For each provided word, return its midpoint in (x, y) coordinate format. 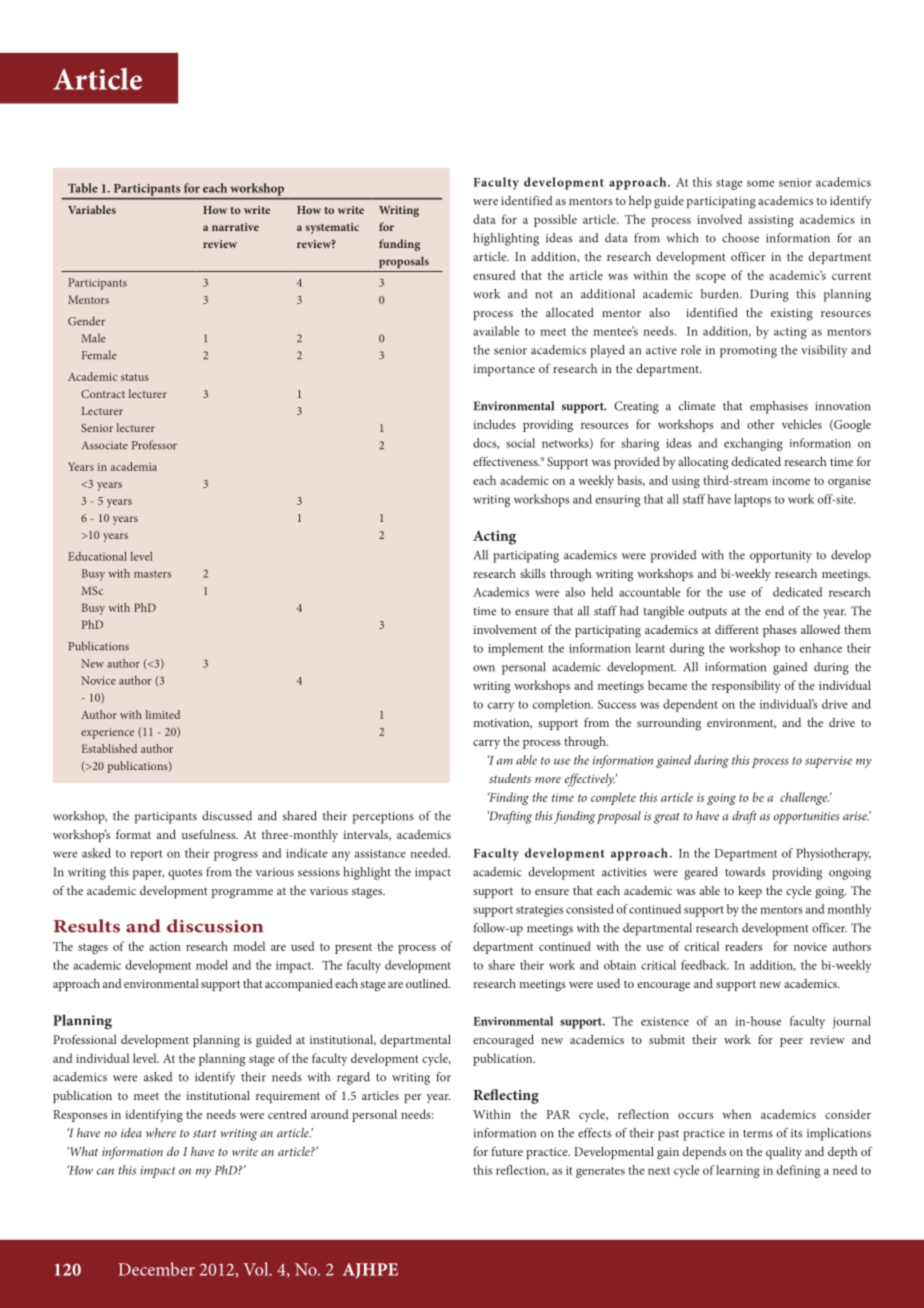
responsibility (746, 686)
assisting (771, 221)
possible (555, 220)
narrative (235, 227)
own (484, 668)
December (156, 1269)
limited (163, 714)
